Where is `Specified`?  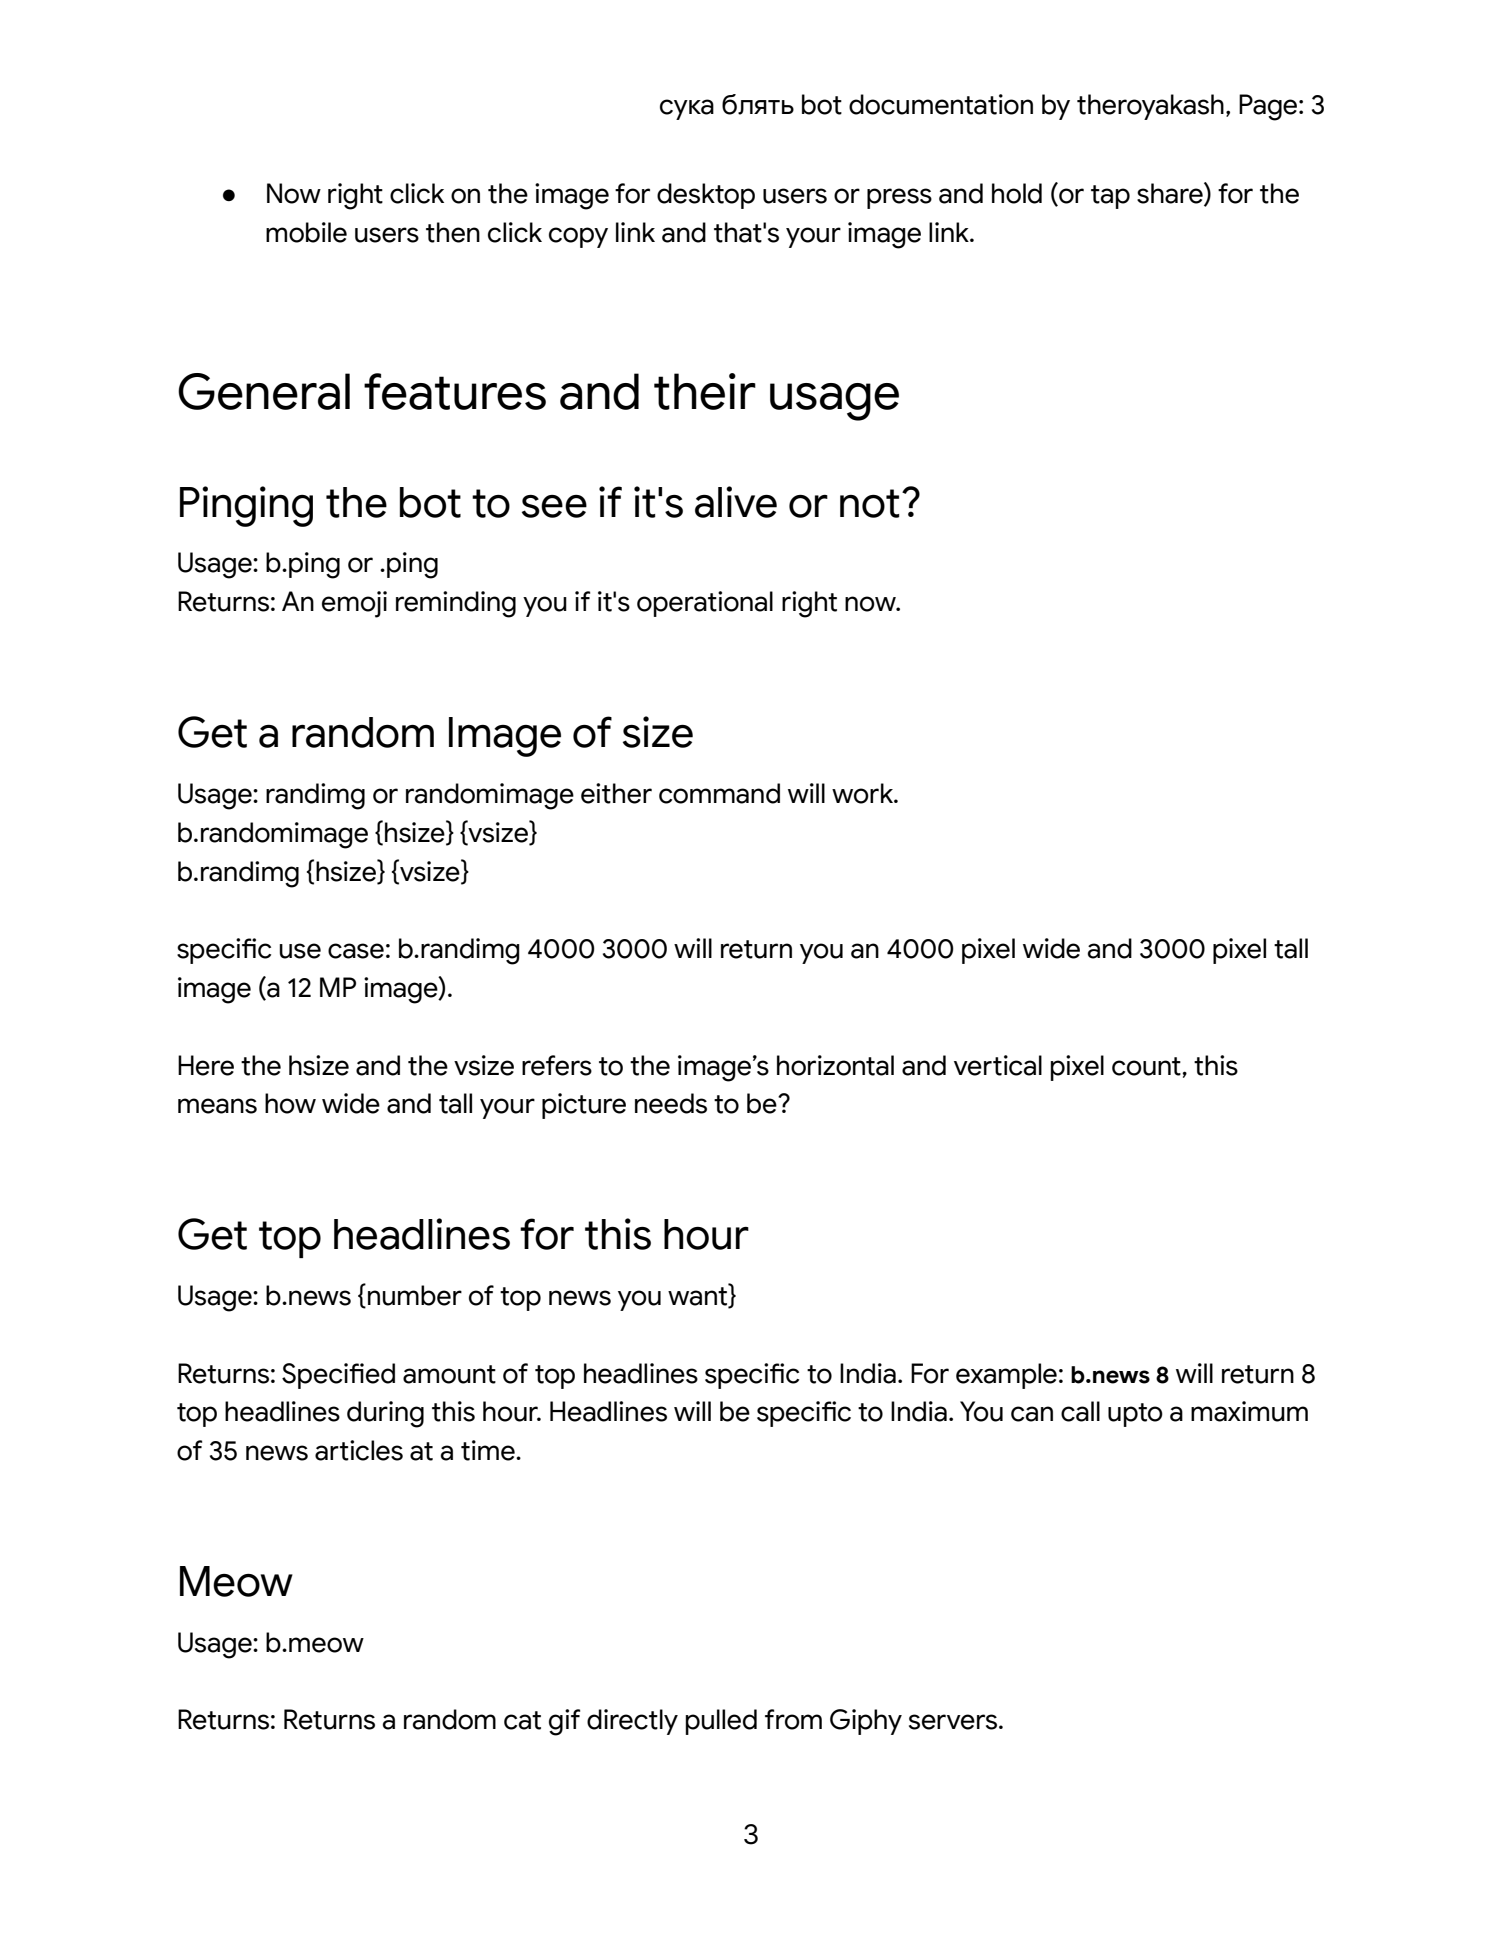
Specified is located at coordinates (338, 1376).
